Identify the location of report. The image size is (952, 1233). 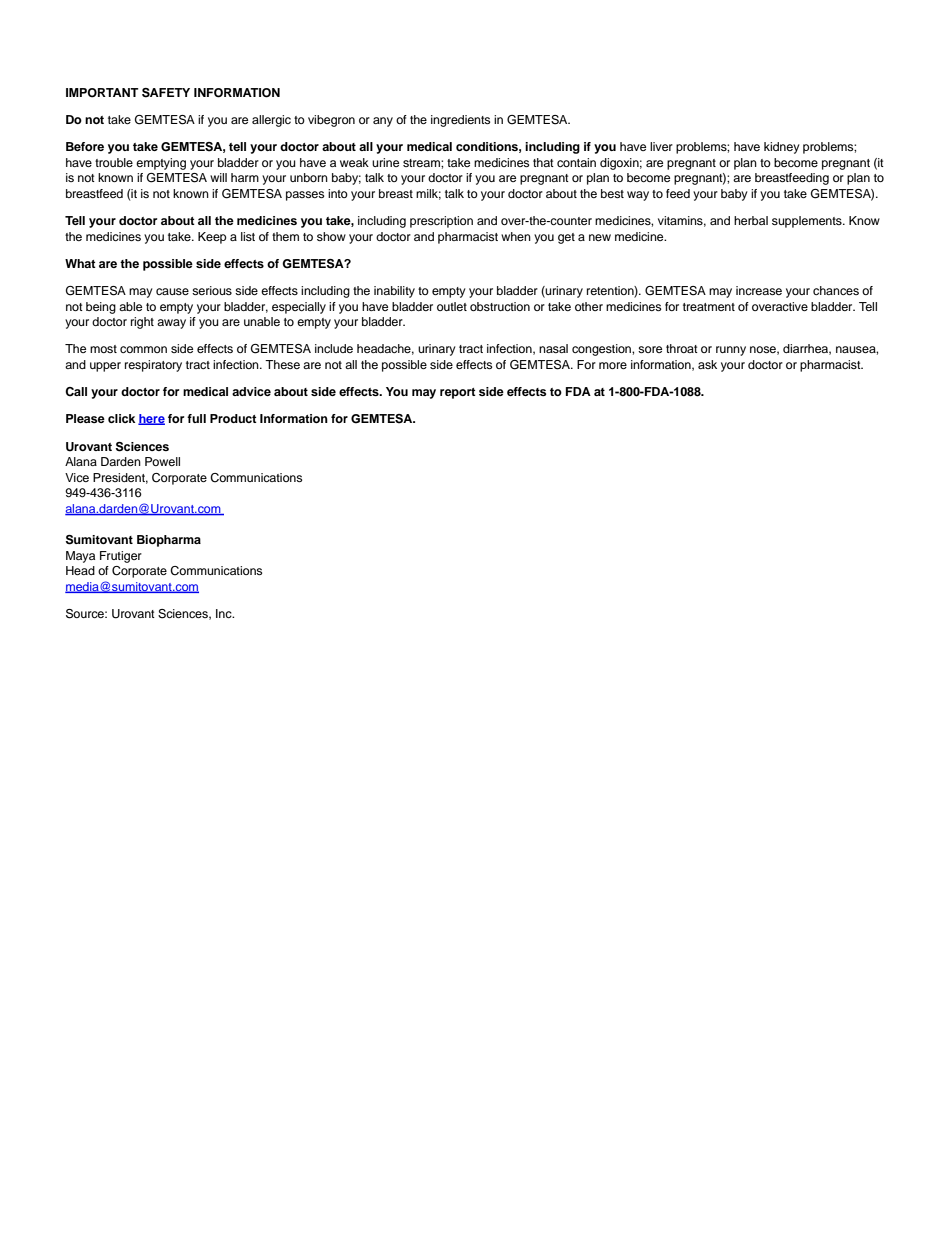
(458, 393).
